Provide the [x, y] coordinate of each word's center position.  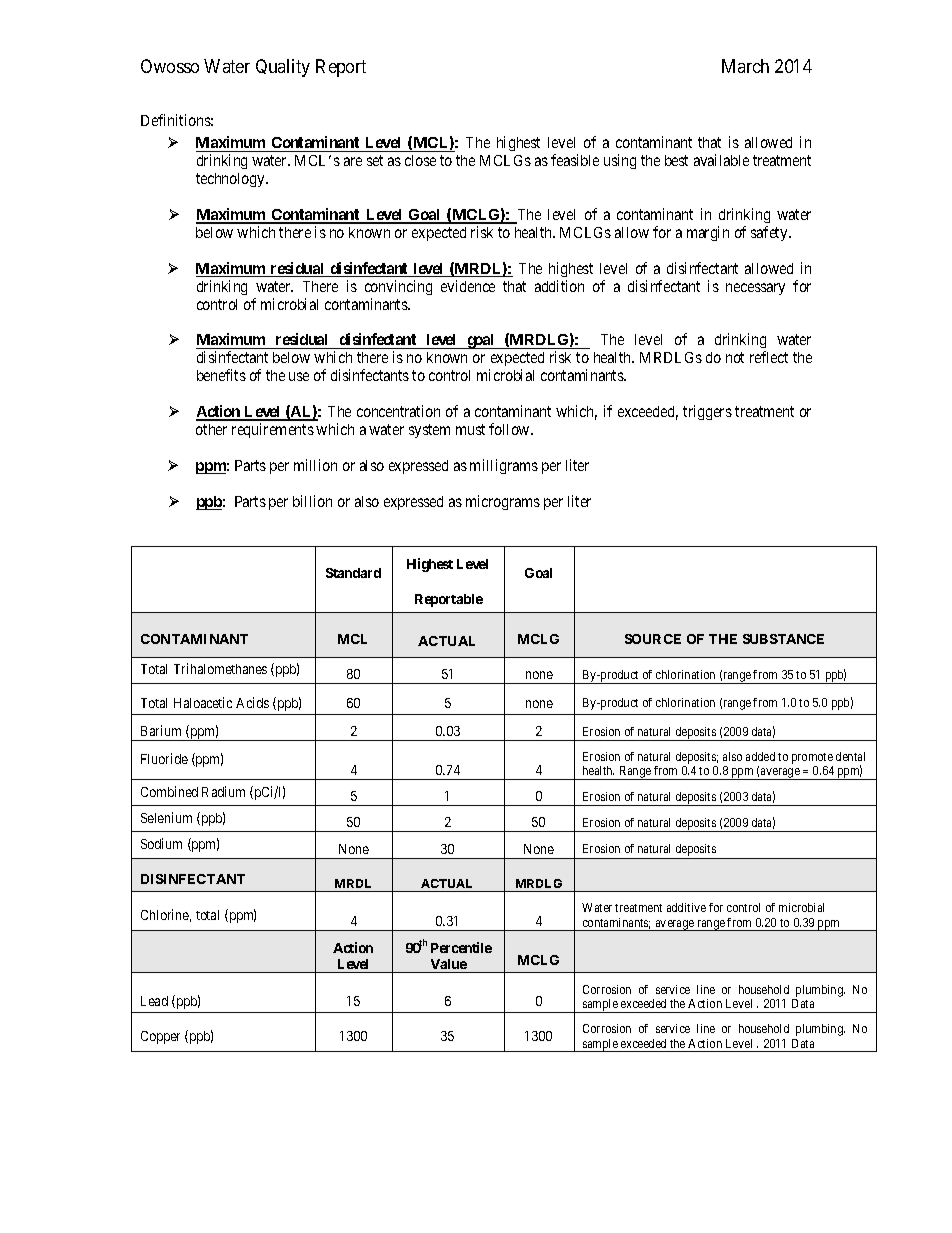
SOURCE [653, 639]
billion [312, 501]
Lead [154, 1001]
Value [449, 964]
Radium [223, 791]
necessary [755, 289]
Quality [283, 68]
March [745, 66]
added [760, 756]
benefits [221, 375]
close [420, 160]
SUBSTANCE [783, 639]
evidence [468, 286]
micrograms [503, 502]
